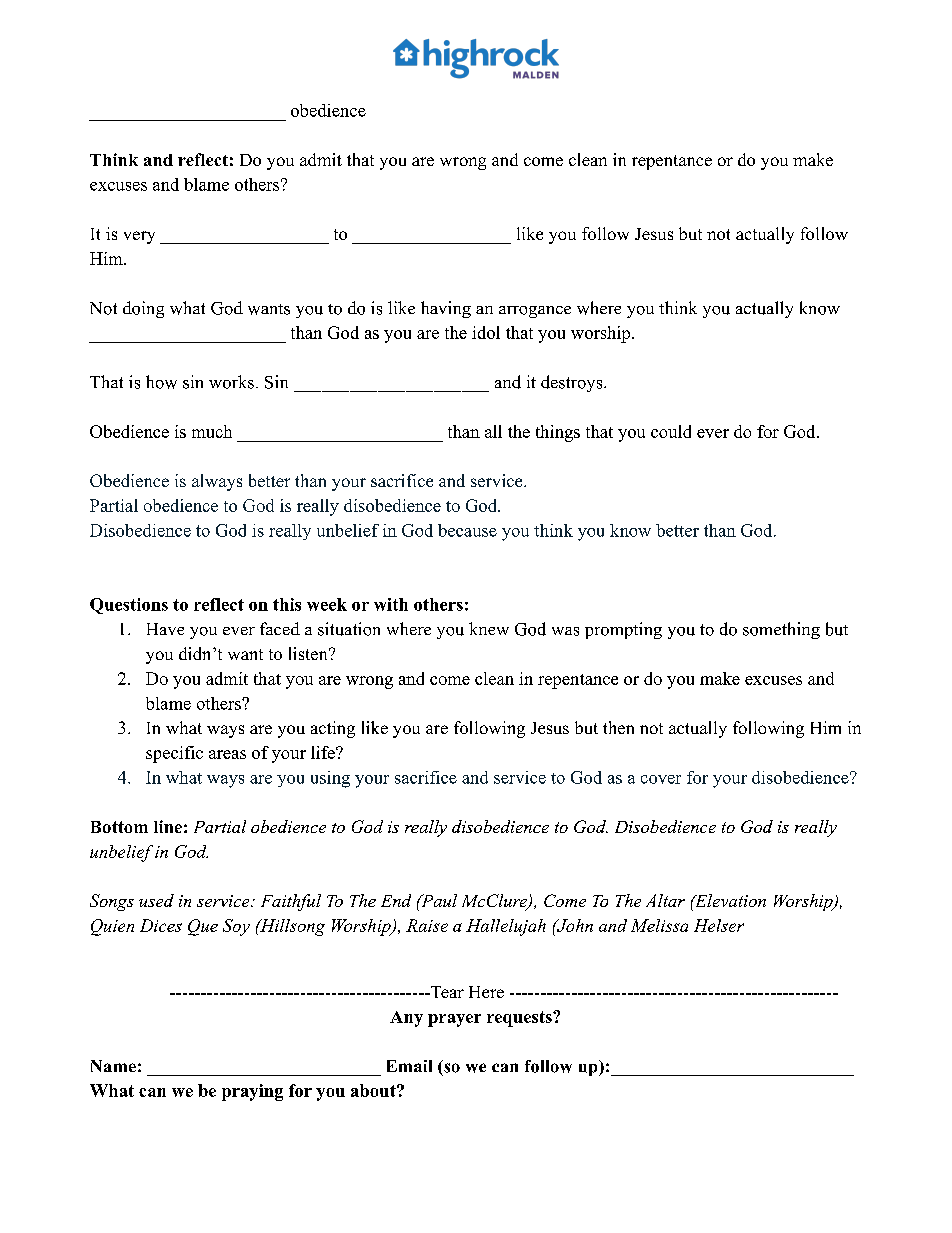 The image size is (952, 1233). Describe the element at coordinates (446, 309) in the image. I see `having` at that location.
